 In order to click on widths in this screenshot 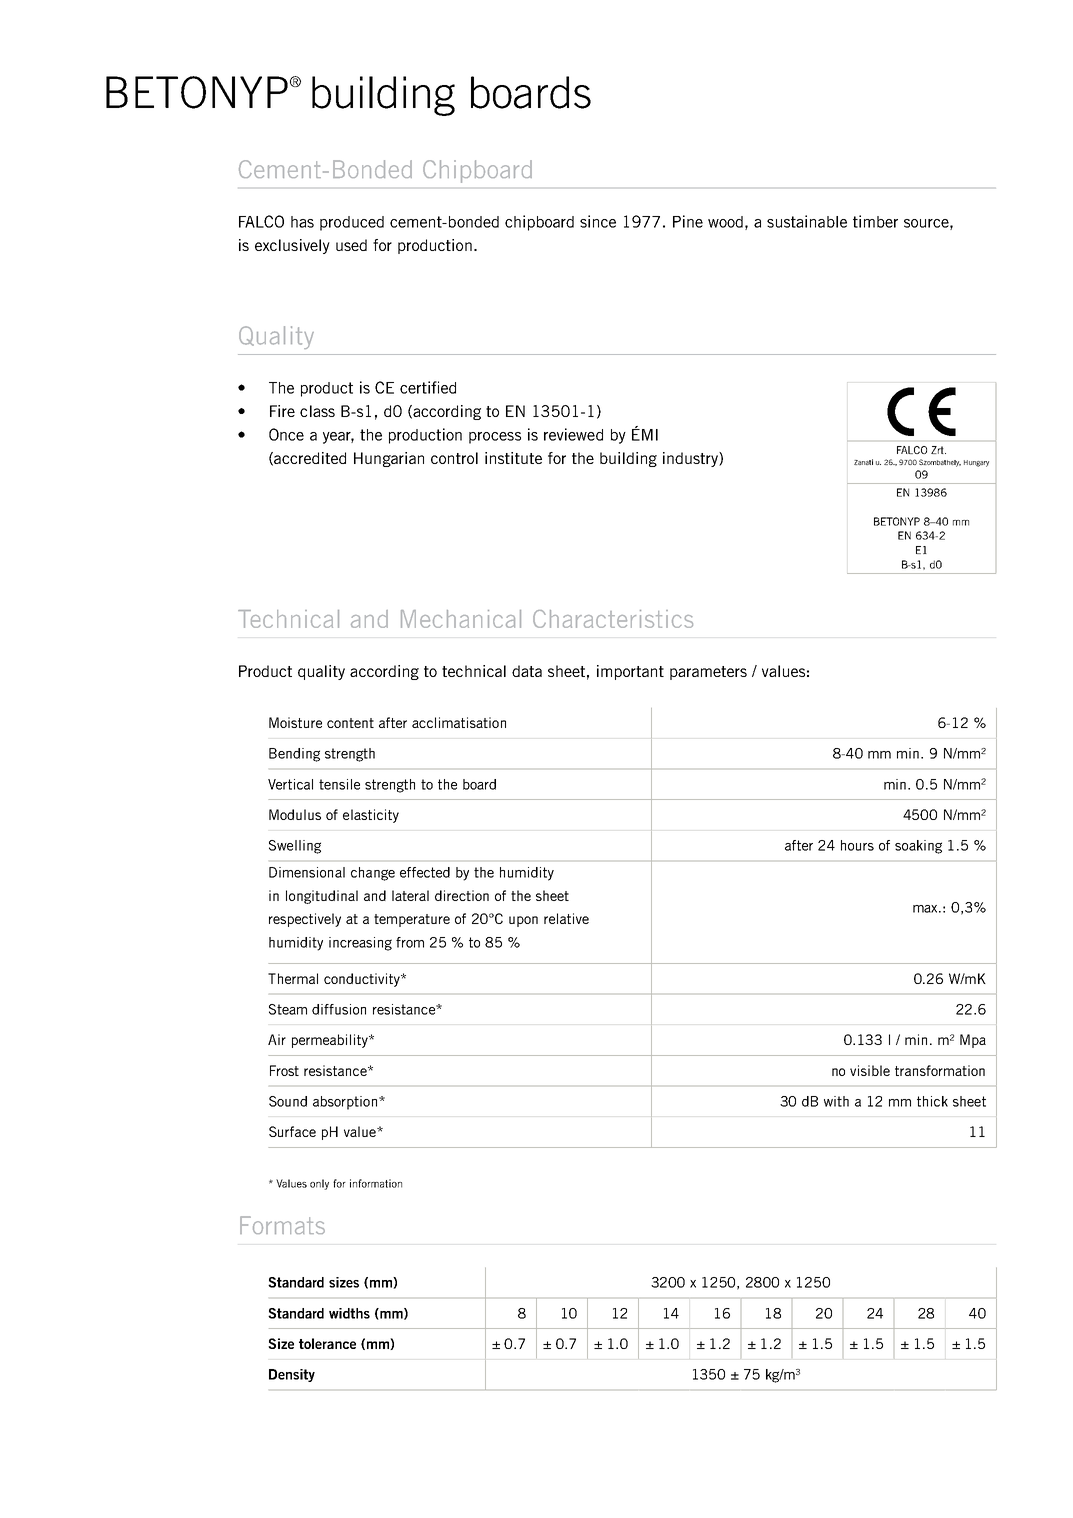, I will do `click(349, 1313)`.
